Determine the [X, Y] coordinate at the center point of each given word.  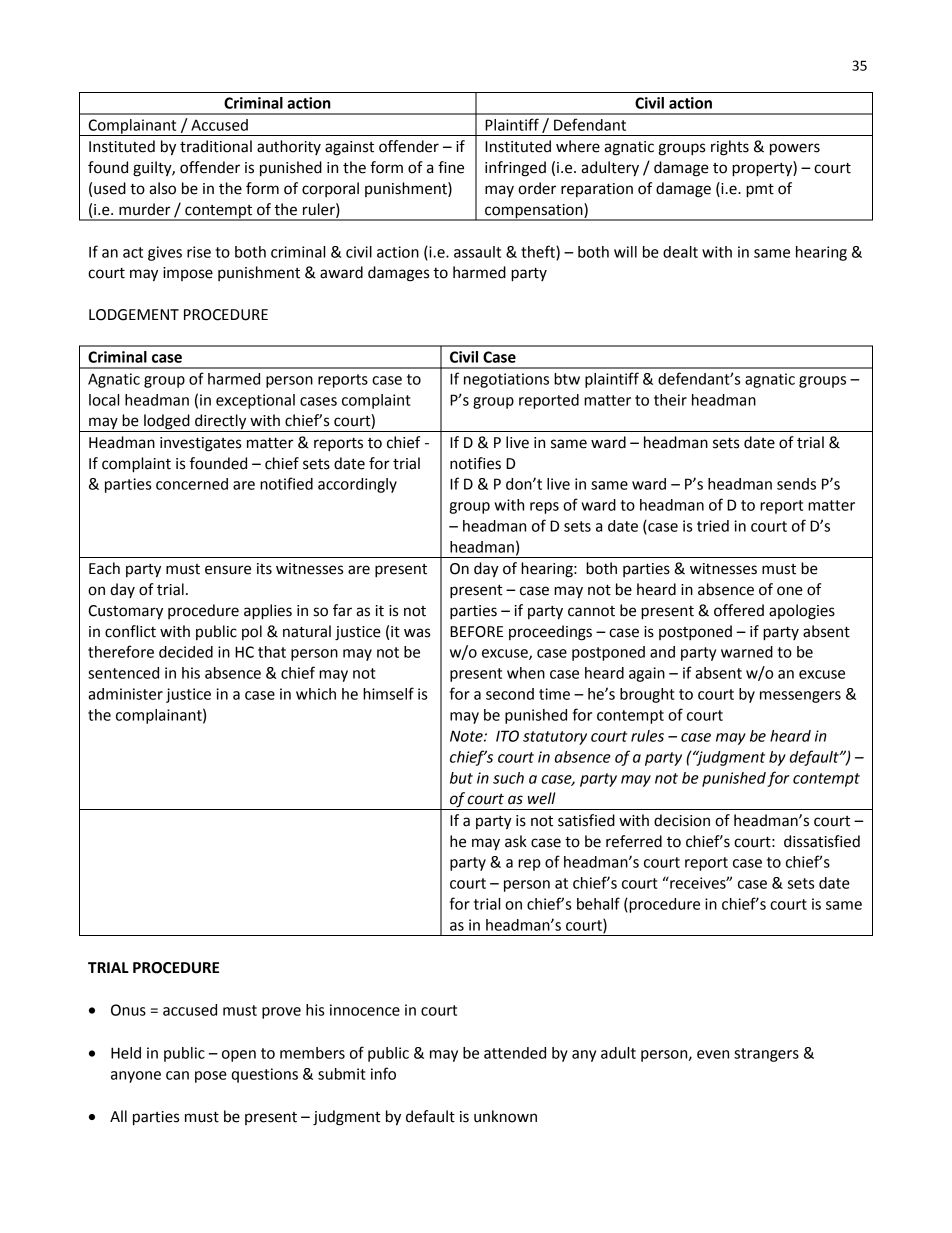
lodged [167, 423]
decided [186, 652]
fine [451, 167]
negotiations [506, 380]
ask [516, 841]
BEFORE [476, 632]
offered [739, 610]
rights [730, 148]
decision [682, 820]
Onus [128, 1010]
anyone [136, 1077]
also [162, 188]
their [670, 400]
